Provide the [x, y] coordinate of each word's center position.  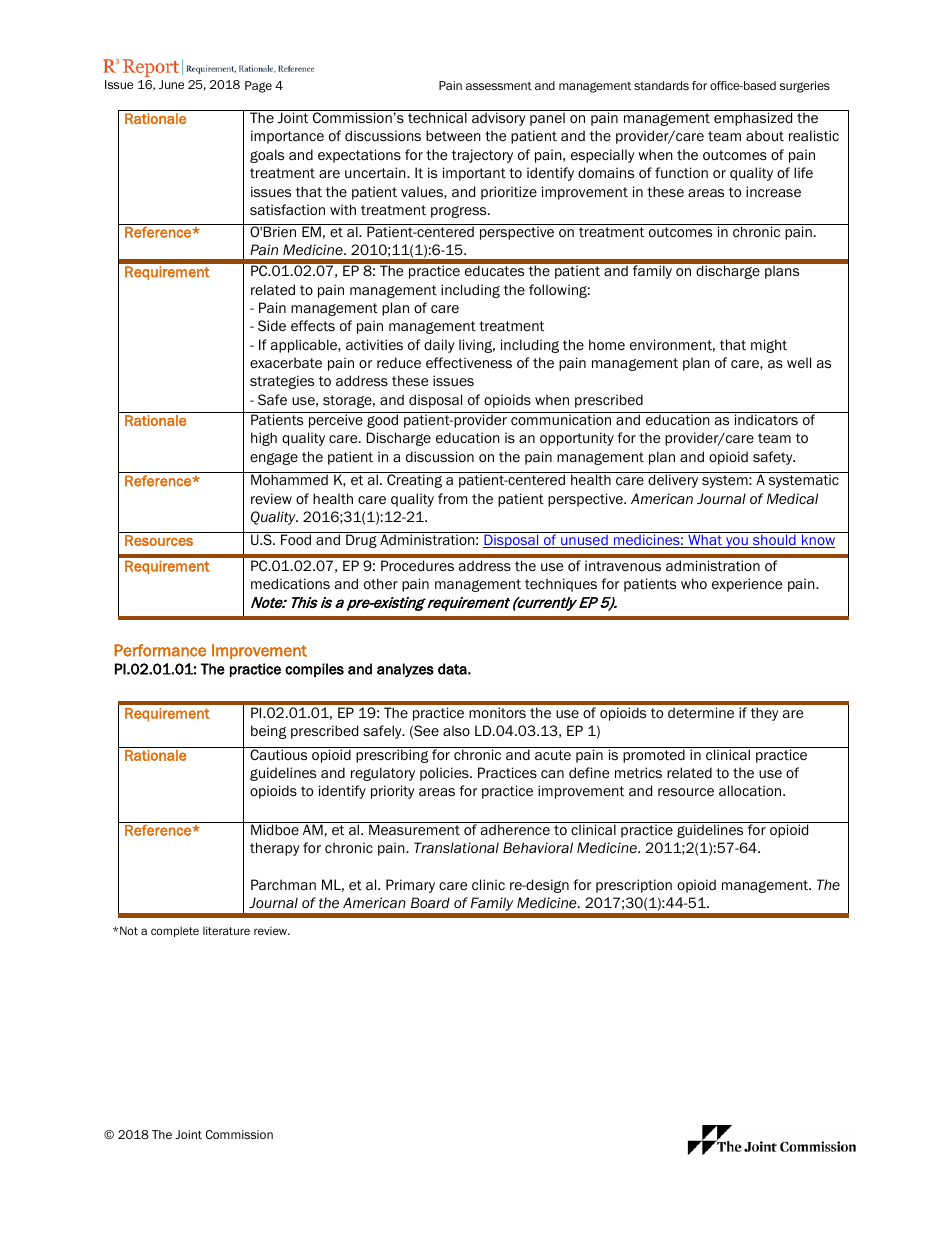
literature [226, 930]
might [769, 346]
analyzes [405, 670]
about [765, 136]
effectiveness [469, 363]
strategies [282, 382]
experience [747, 585]
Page [258, 87]
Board [430, 903]
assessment [499, 86]
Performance [160, 650]
